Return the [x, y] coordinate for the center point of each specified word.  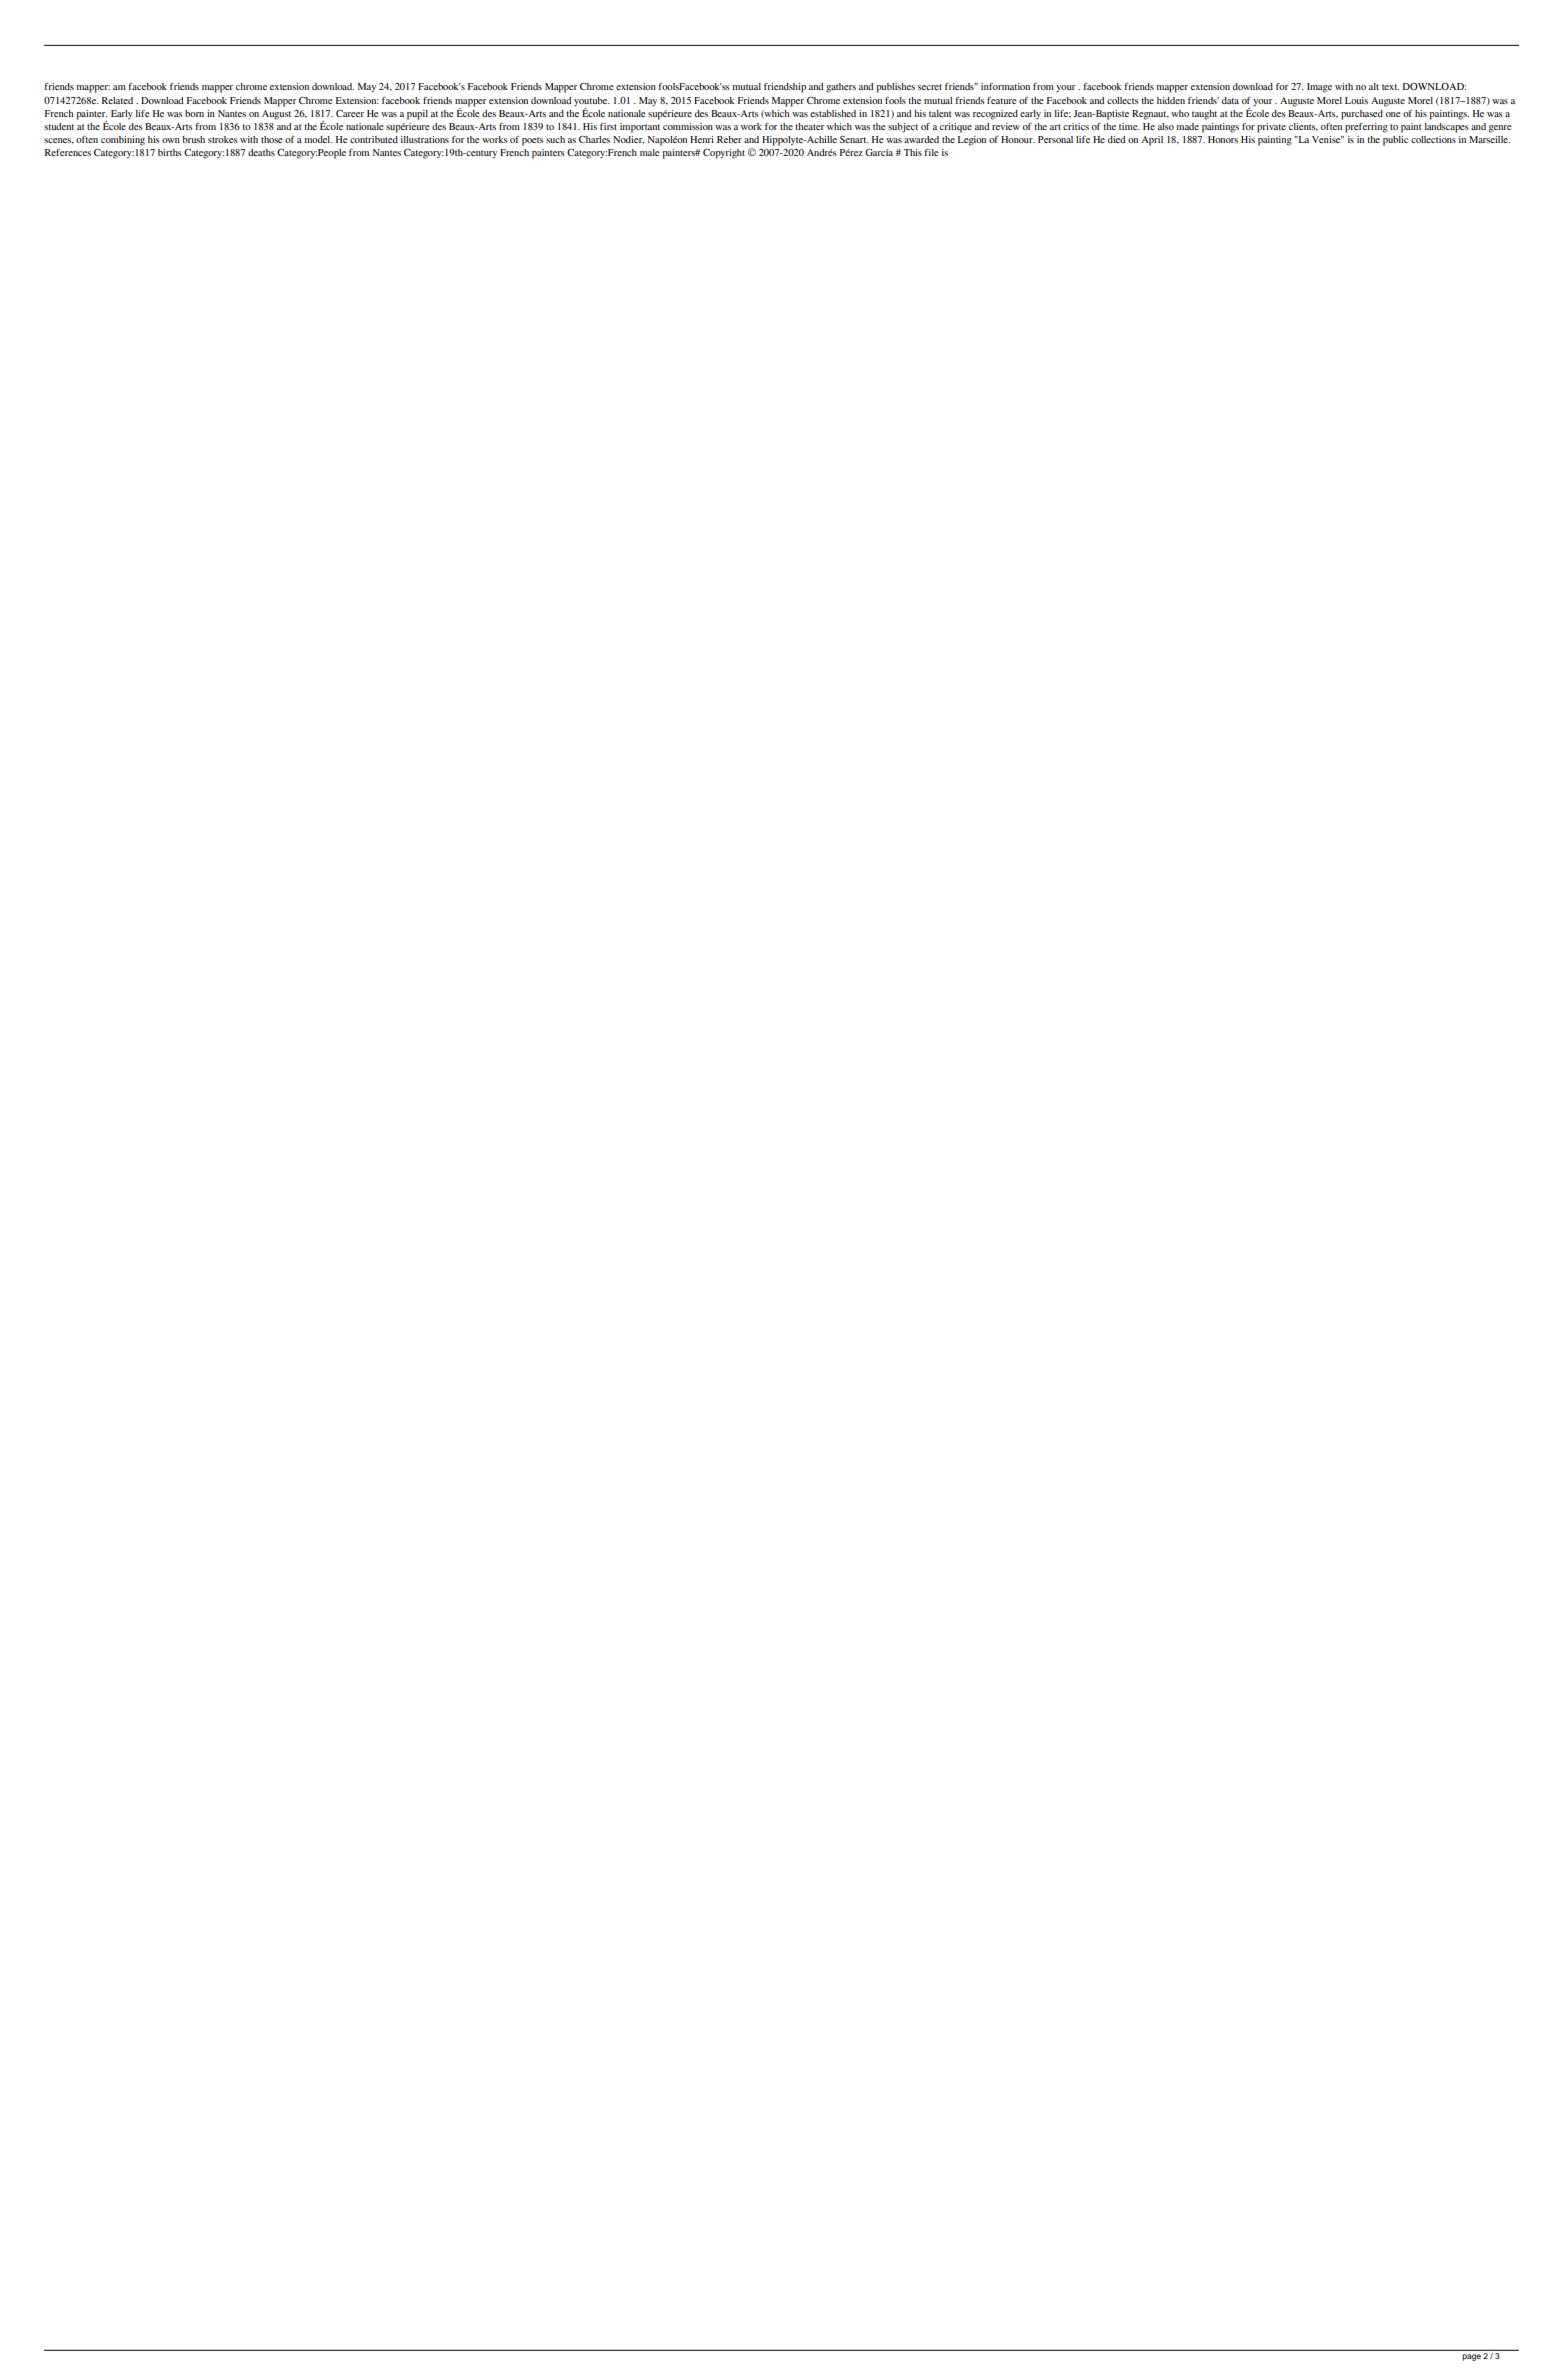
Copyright [724, 154]
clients [1303, 127]
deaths [261, 152]
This [912, 152]
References [68, 152]
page [1471, 2357]
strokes [223, 139]
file [931, 152]
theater [810, 126]
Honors [1223, 139]
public [1395, 141]
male [650, 152]
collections [1433, 139]
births [170, 152]
